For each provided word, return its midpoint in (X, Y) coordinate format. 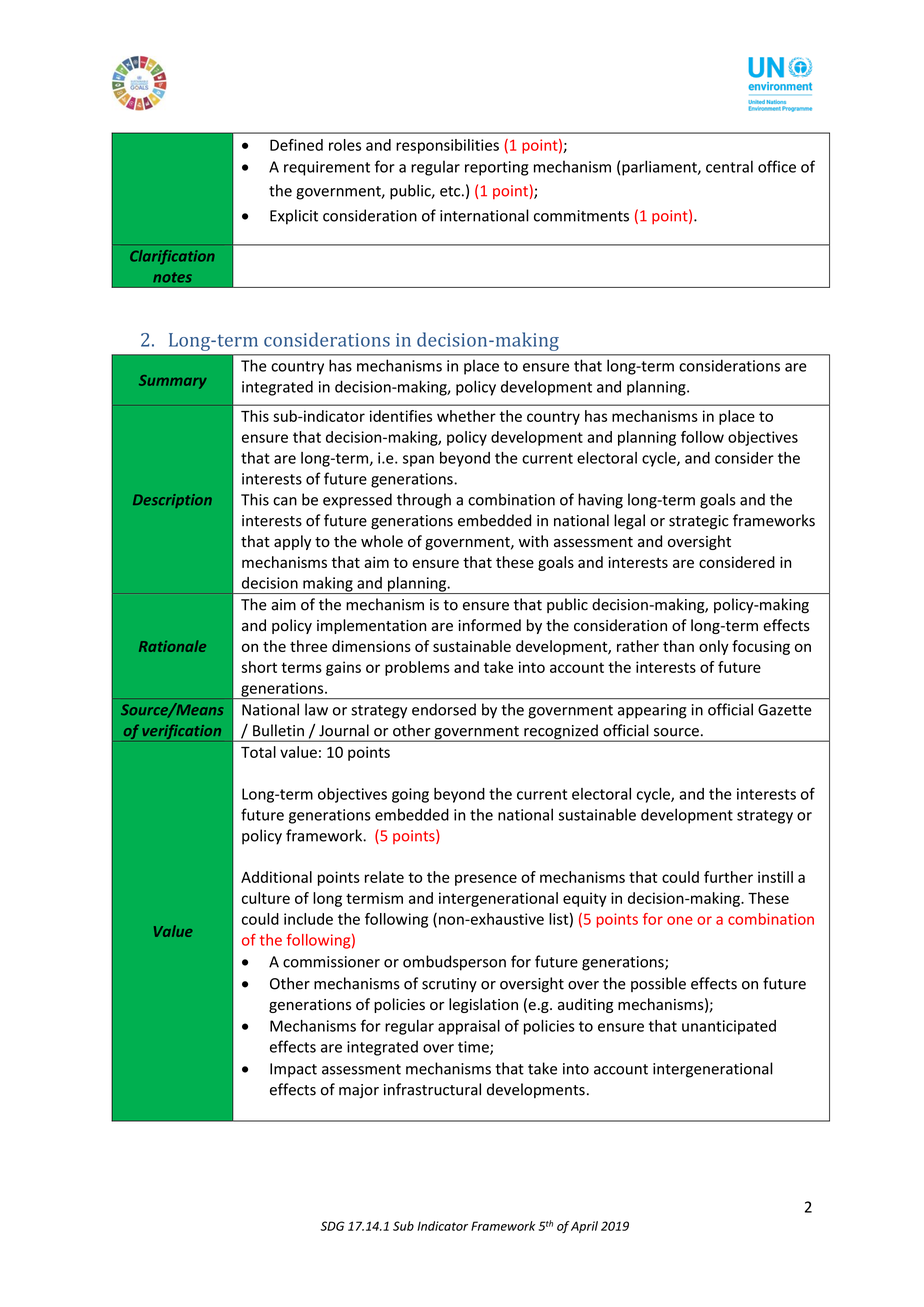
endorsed (444, 709)
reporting (497, 168)
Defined (296, 145)
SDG (333, 1226)
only (714, 647)
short (259, 667)
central (729, 166)
